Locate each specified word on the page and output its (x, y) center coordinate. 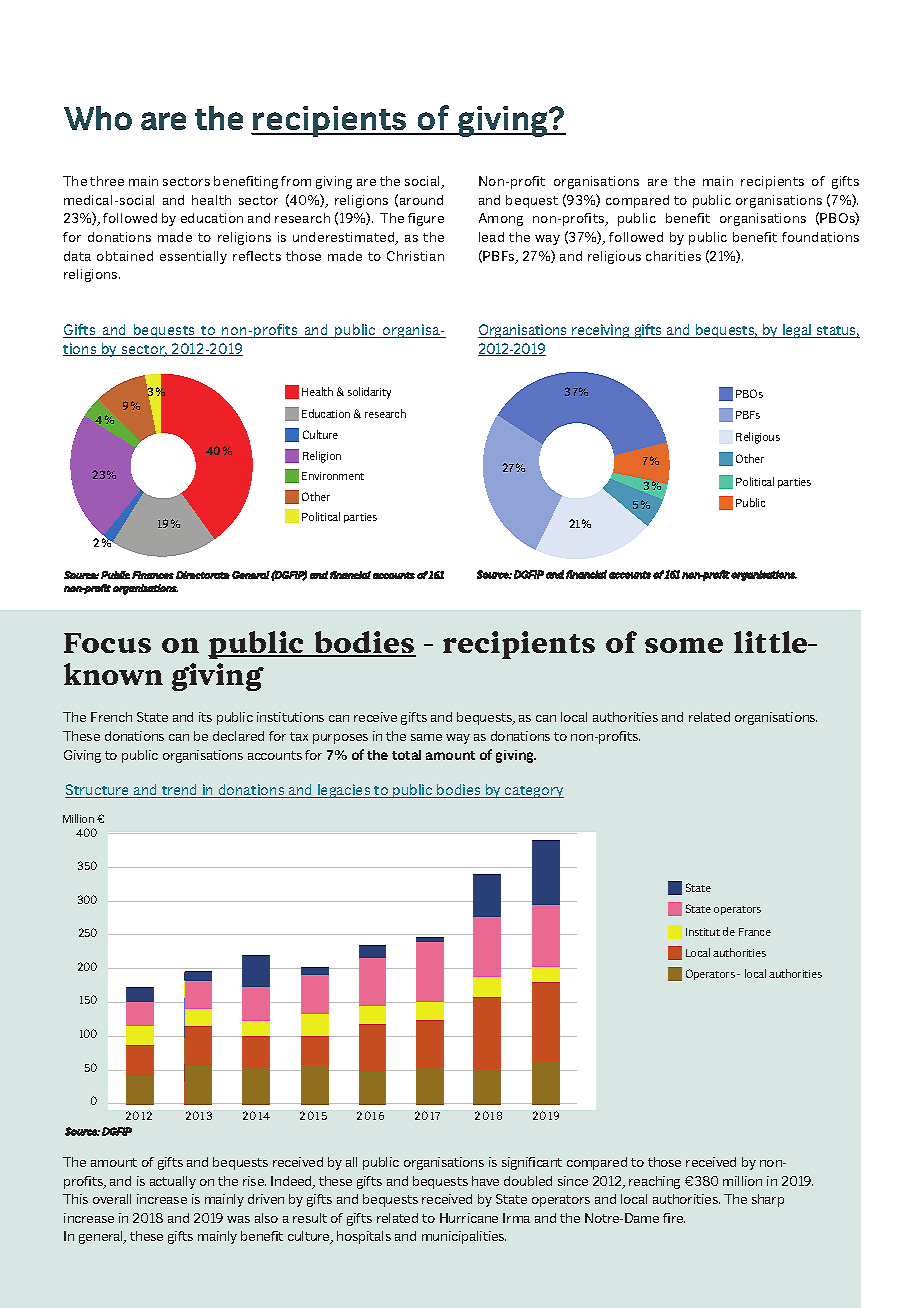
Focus (107, 643)
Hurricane (469, 1218)
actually (173, 1182)
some (684, 645)
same (426, 737)
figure (426, 219)
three (107, 181)
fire (674, 1218)
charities (673, 256)
